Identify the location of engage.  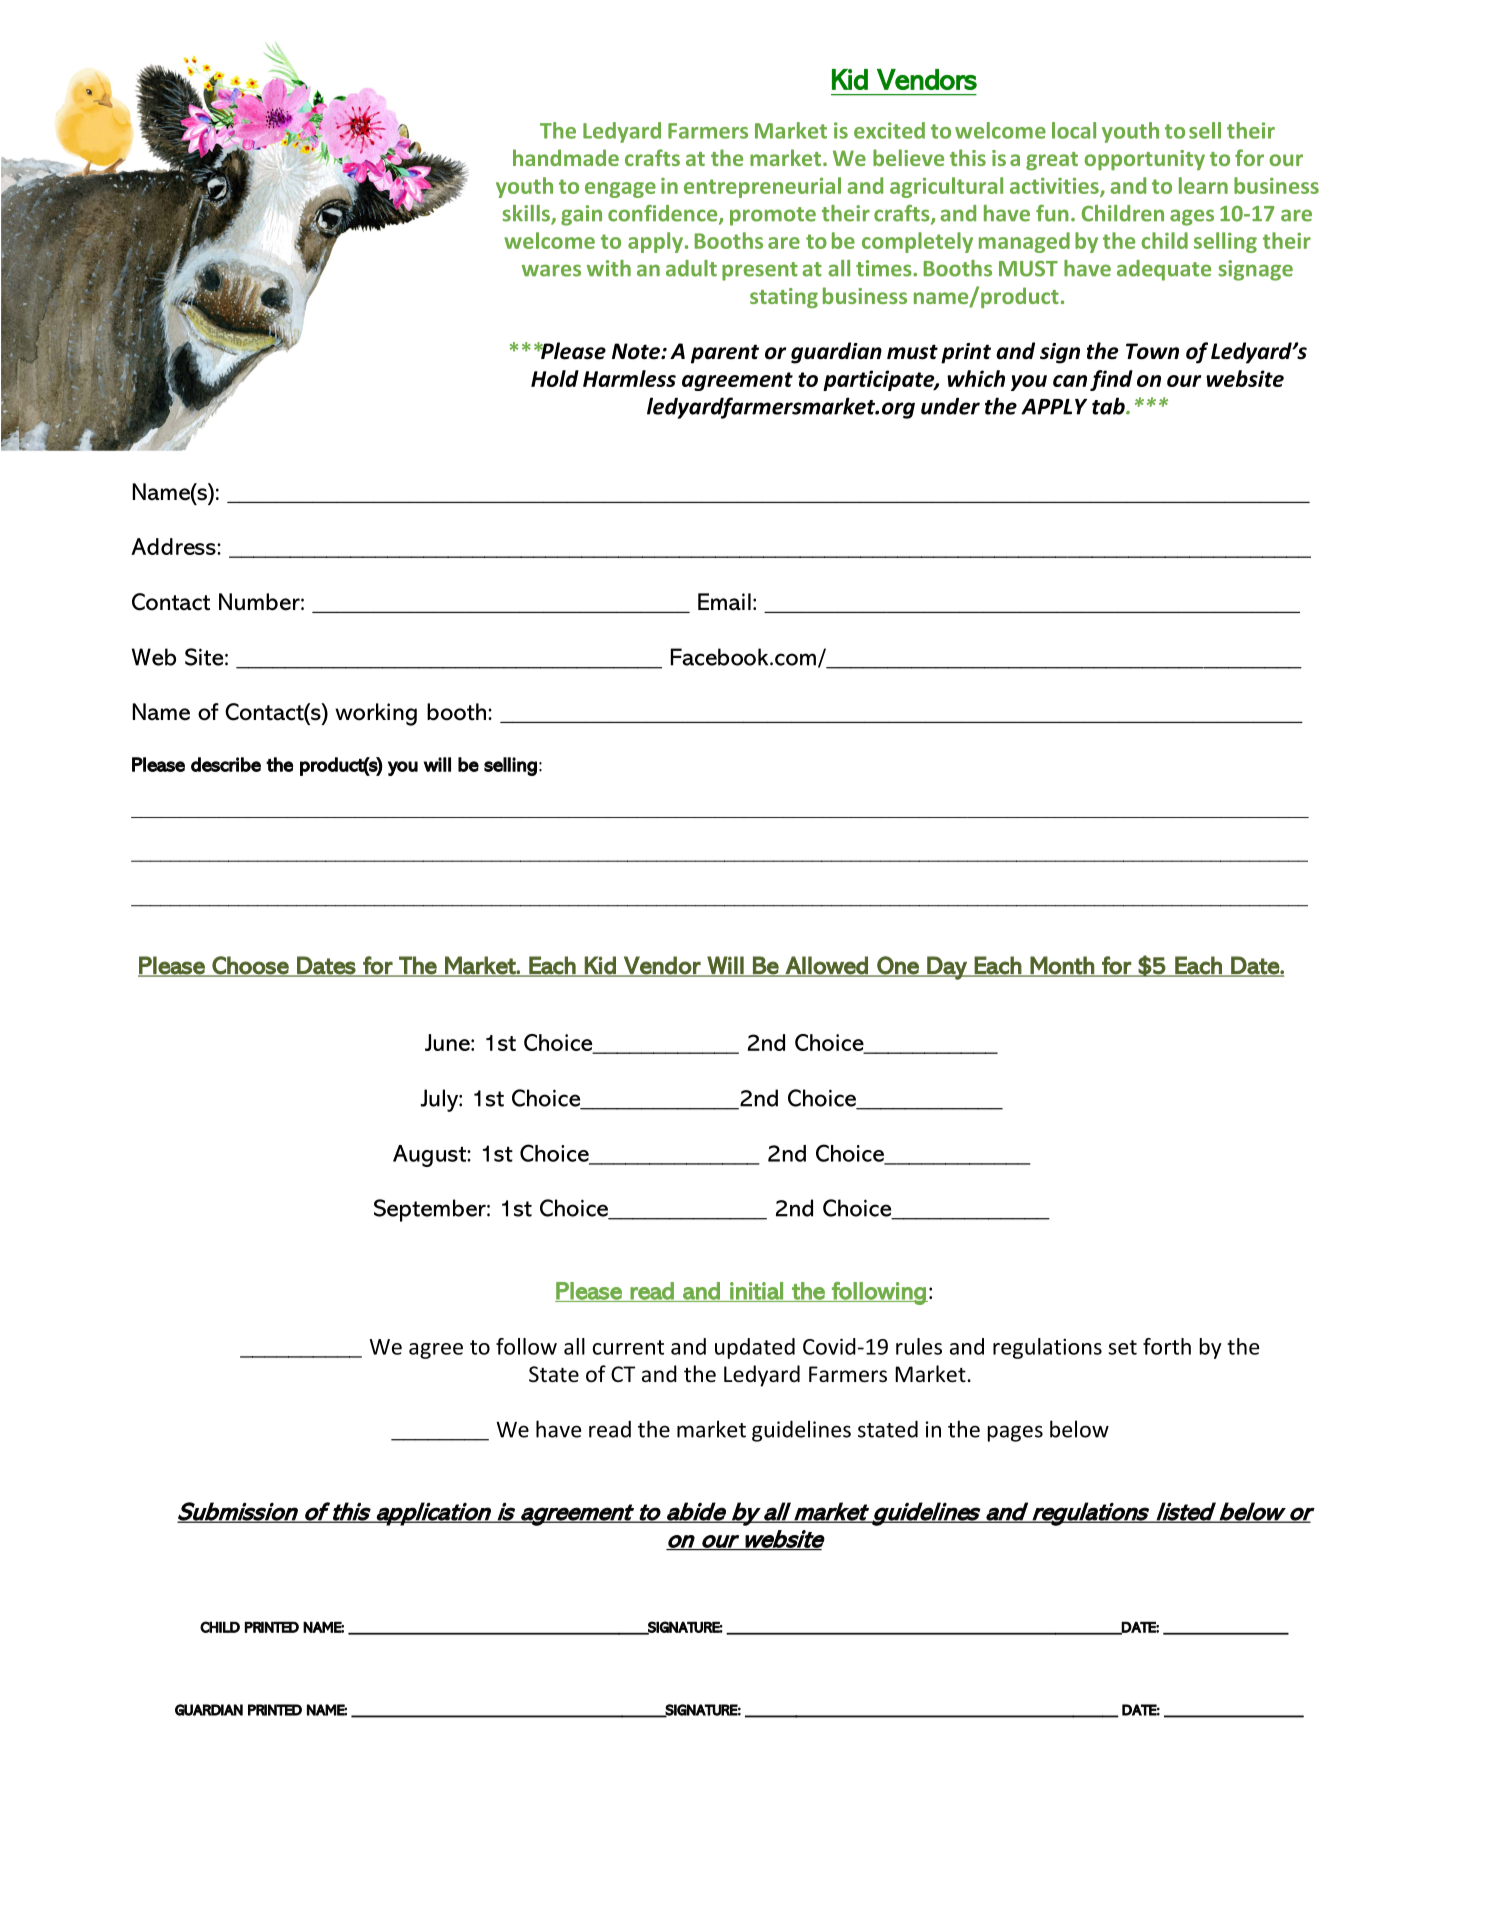
(620, 190).
